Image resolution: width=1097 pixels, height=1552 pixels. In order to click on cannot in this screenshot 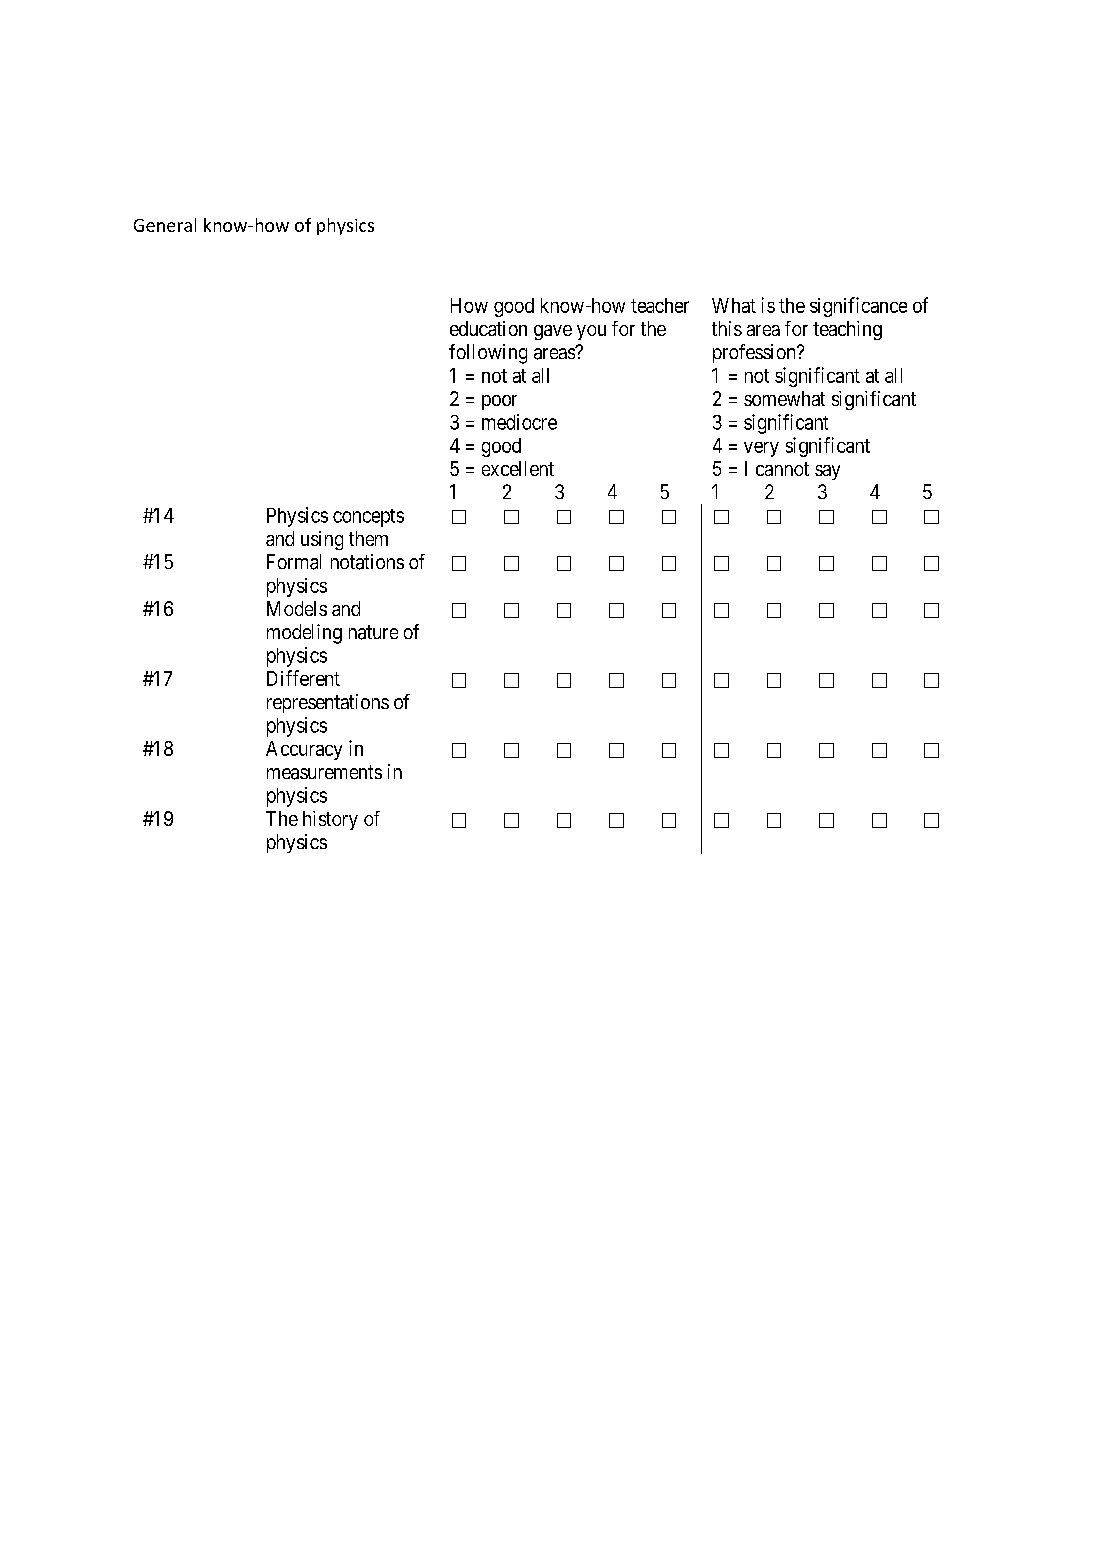, I will do `click(782, 469)`.
